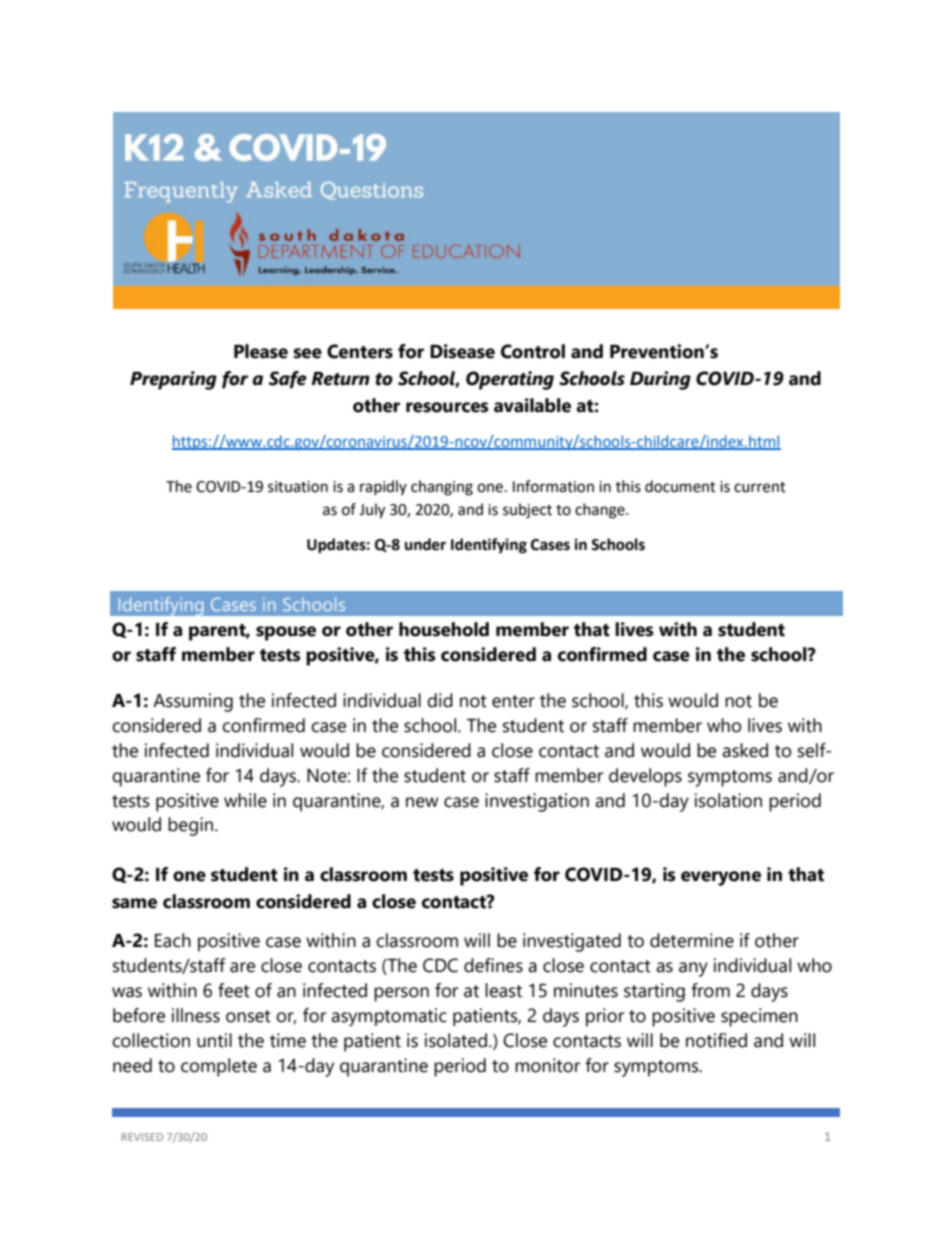 This document has width=952, height=1233. I want to click on defines, so click(493, 965).
